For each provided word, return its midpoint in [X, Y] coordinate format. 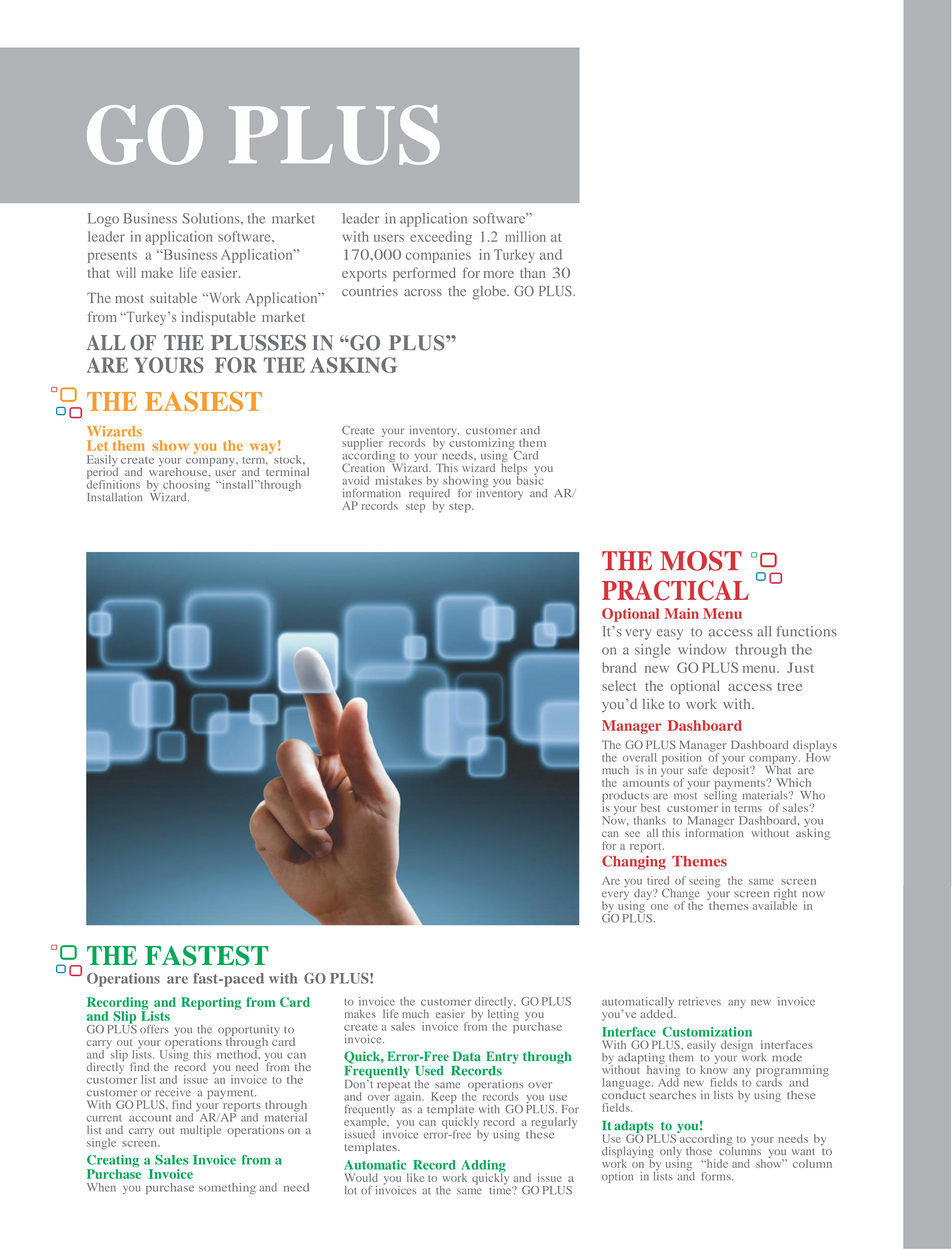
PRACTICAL [675, 590]
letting [503, 1015]
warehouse [179, 471]
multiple [201, 1131]
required [429, 494]
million [525, 236]
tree [789, 687]
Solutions [212, 218]
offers [154, 1029]
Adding [483, 1167]
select [619, 685]
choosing [186, 487]
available [774, 904]
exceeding [441, 238]
